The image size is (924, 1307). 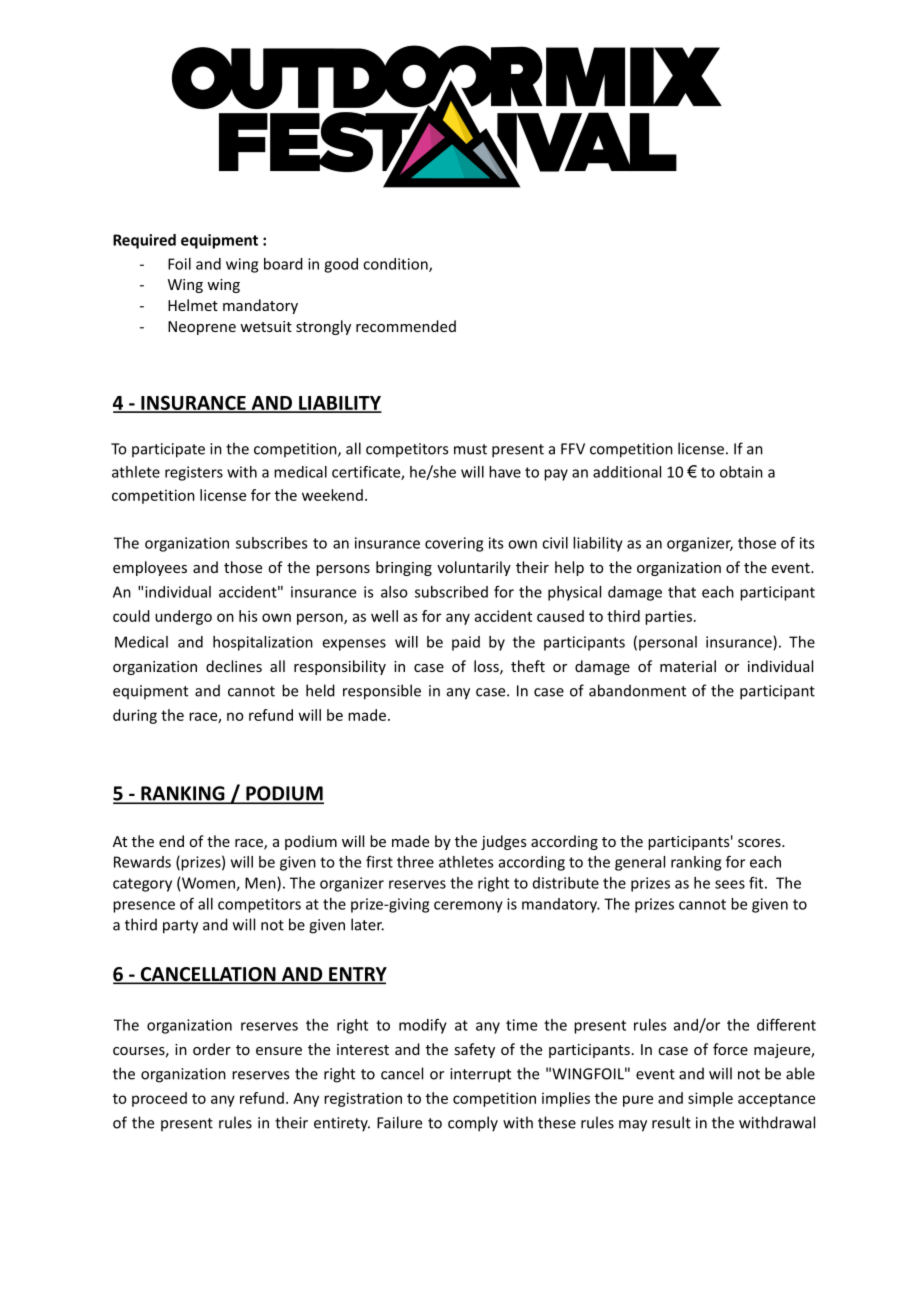 What do you see at coordinates (473, 1124) in the document?
I see `comply` at bounding box center [473, 1124].
